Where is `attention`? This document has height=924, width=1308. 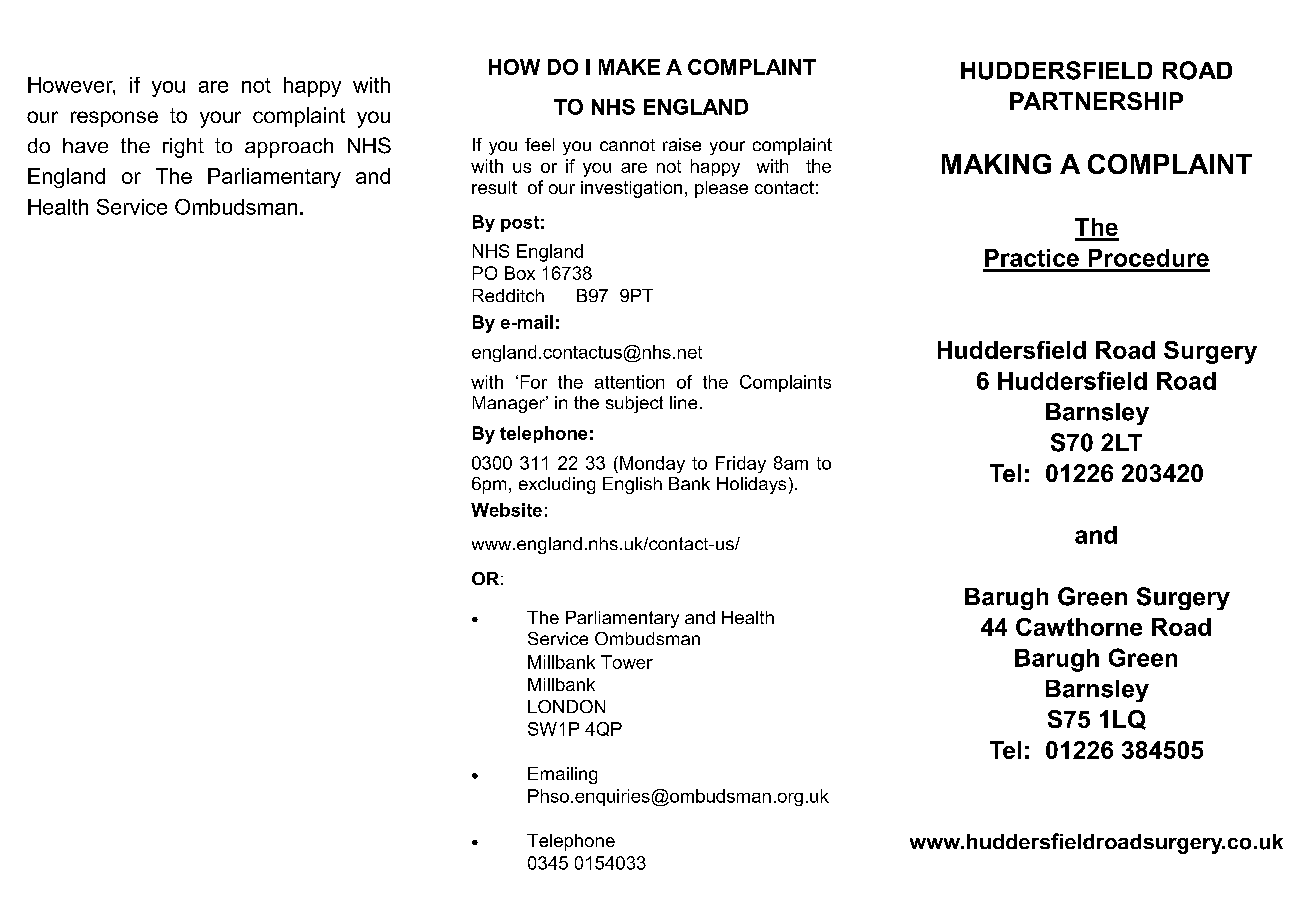 attention is located at coordinates (629, 382).
